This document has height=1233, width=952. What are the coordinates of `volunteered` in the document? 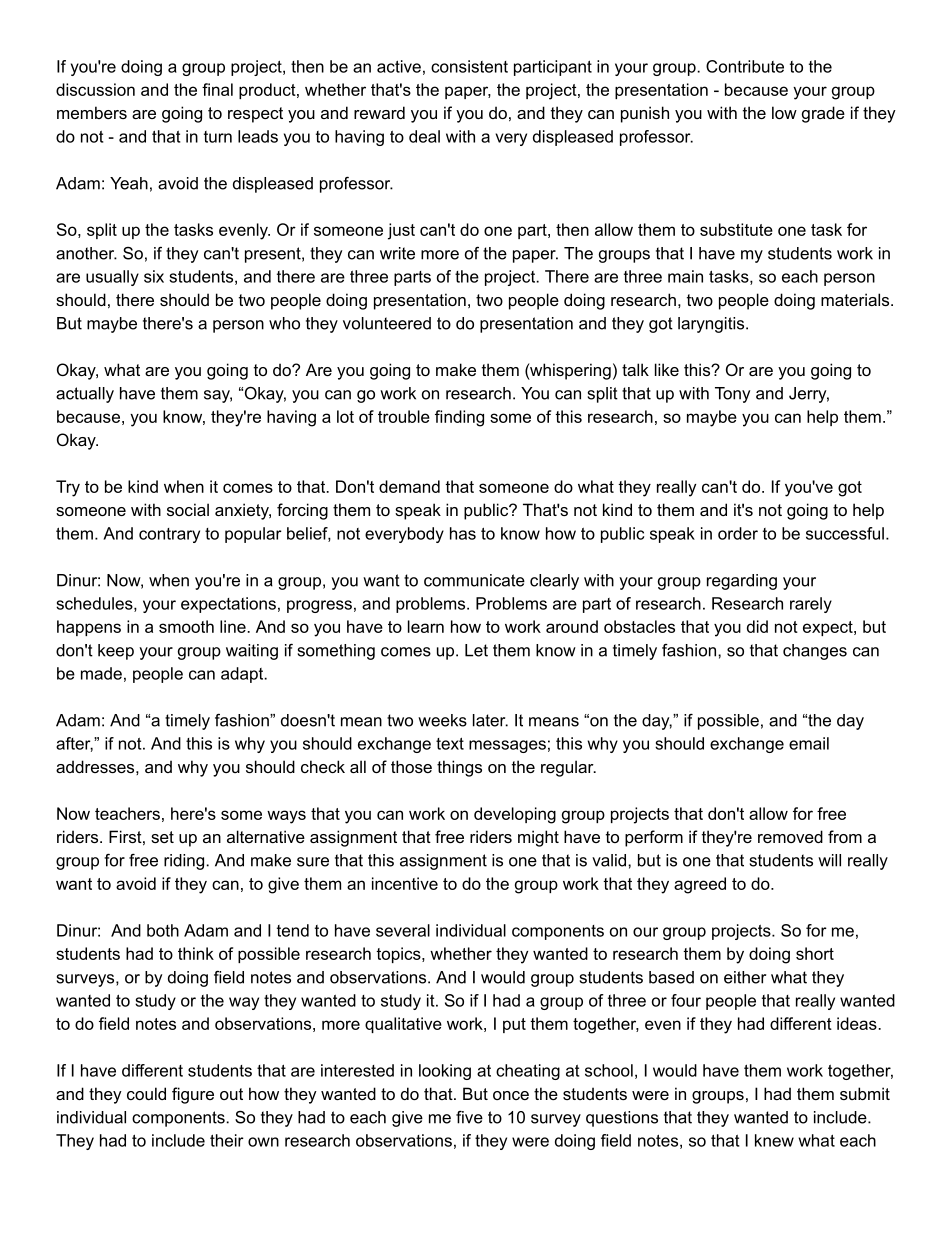 It's located at (387, 323).
